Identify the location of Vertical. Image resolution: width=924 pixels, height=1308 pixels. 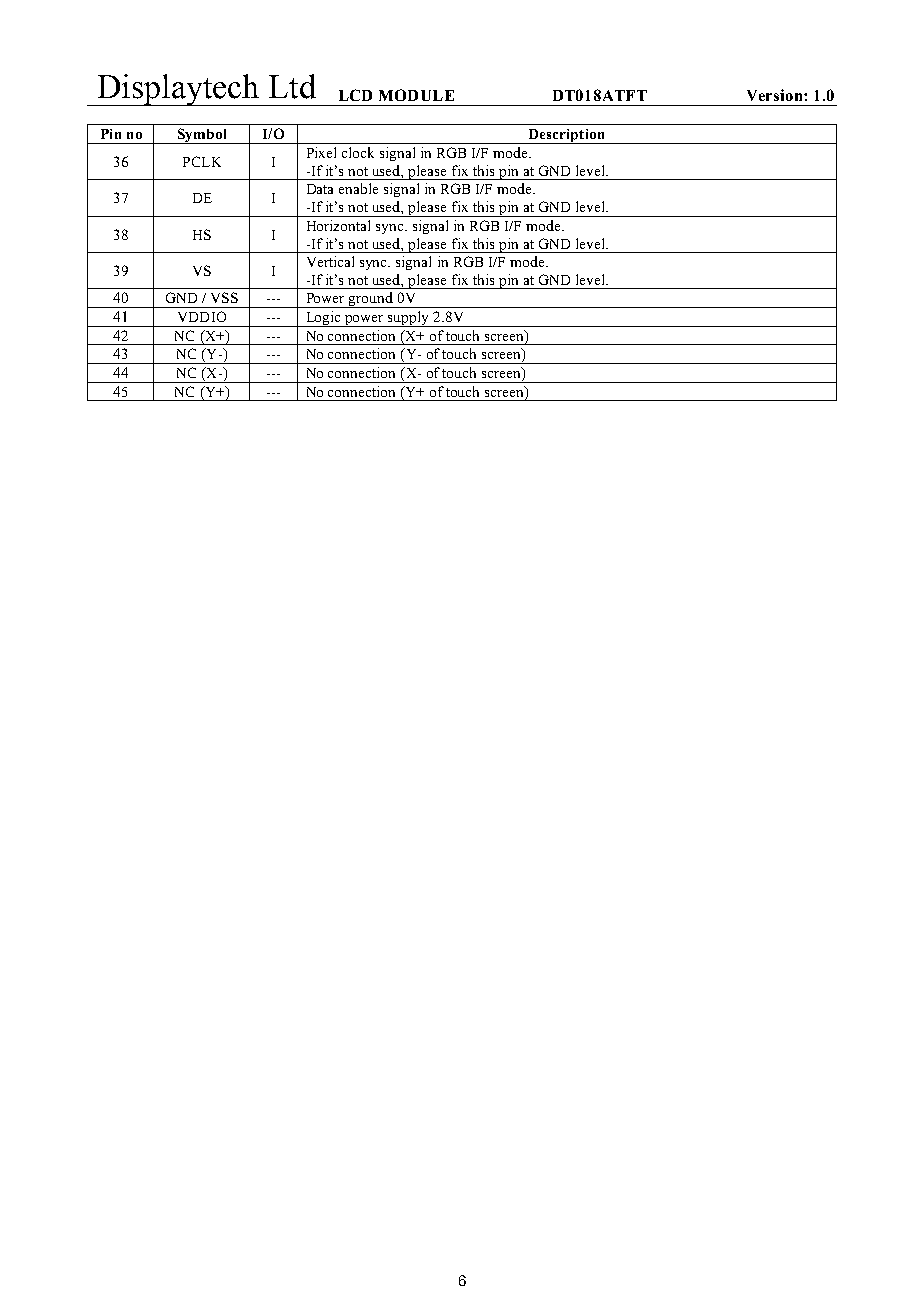
(330, 261).
